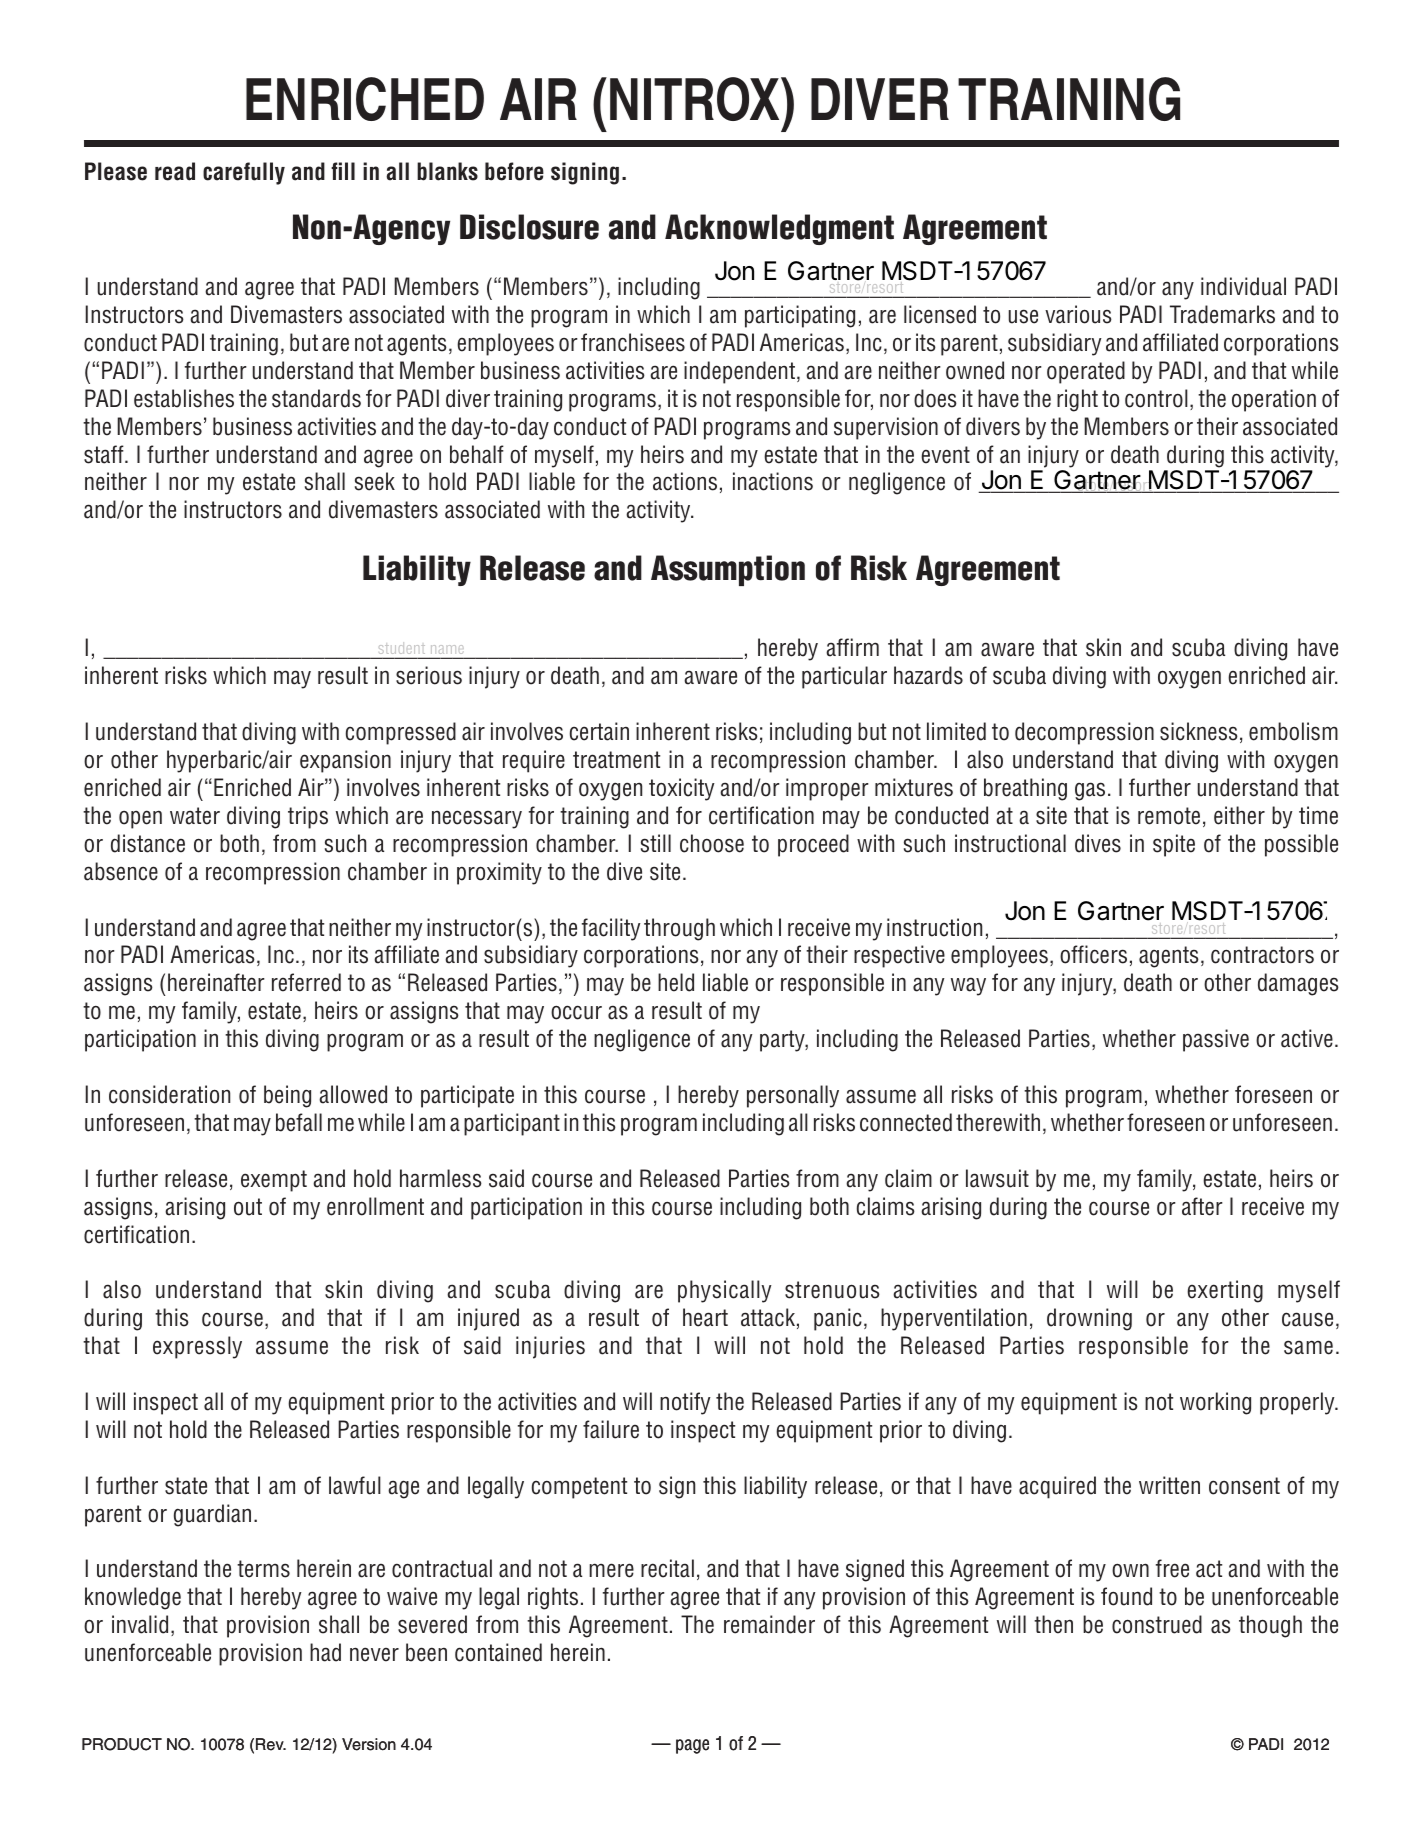 This image has width=1423, height=1842. What do you see at coordinates (375, 481) in the image?
I see `seek` at bounding box center [375, 481].
